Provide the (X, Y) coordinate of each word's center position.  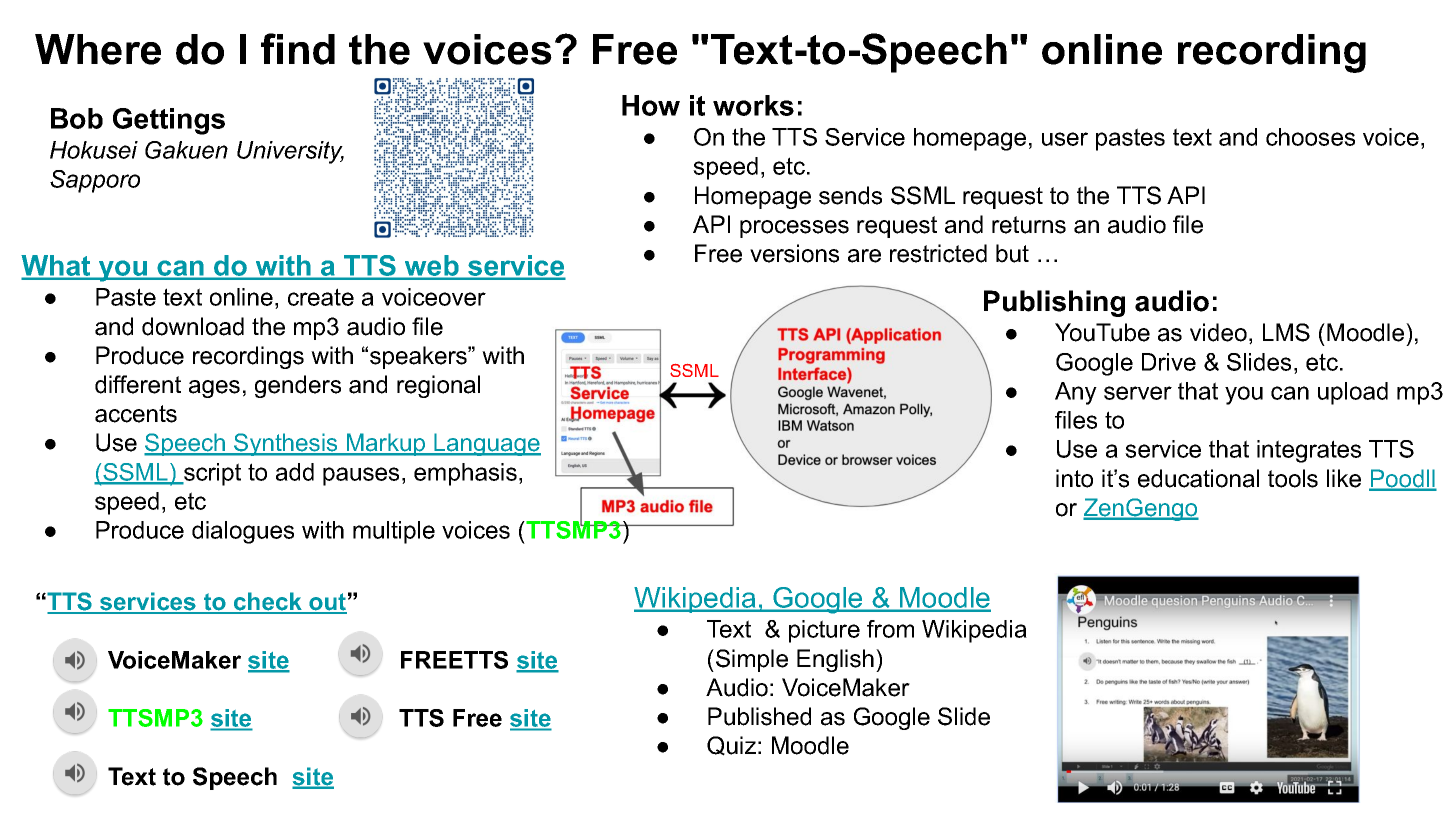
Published (759, 716)
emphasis (465, 474)
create (321, 297)
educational (1198, 478)
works (753, 105)
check (268, 602)
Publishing (1054, 303)
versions (794, 253)
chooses (1310, 137)
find (298, 49)
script (211, 474)
